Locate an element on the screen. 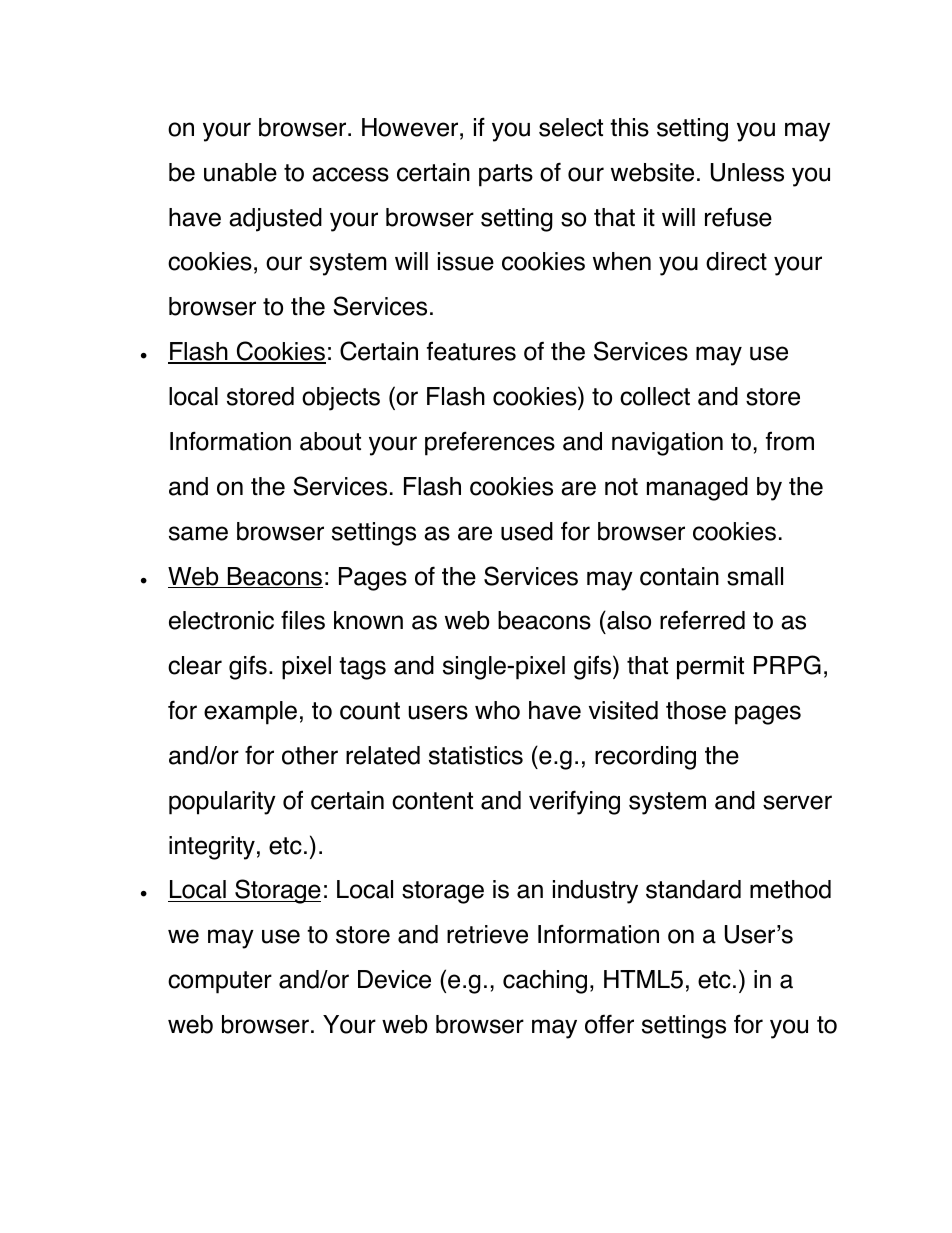  unable is located at coordinates (240, 172).
